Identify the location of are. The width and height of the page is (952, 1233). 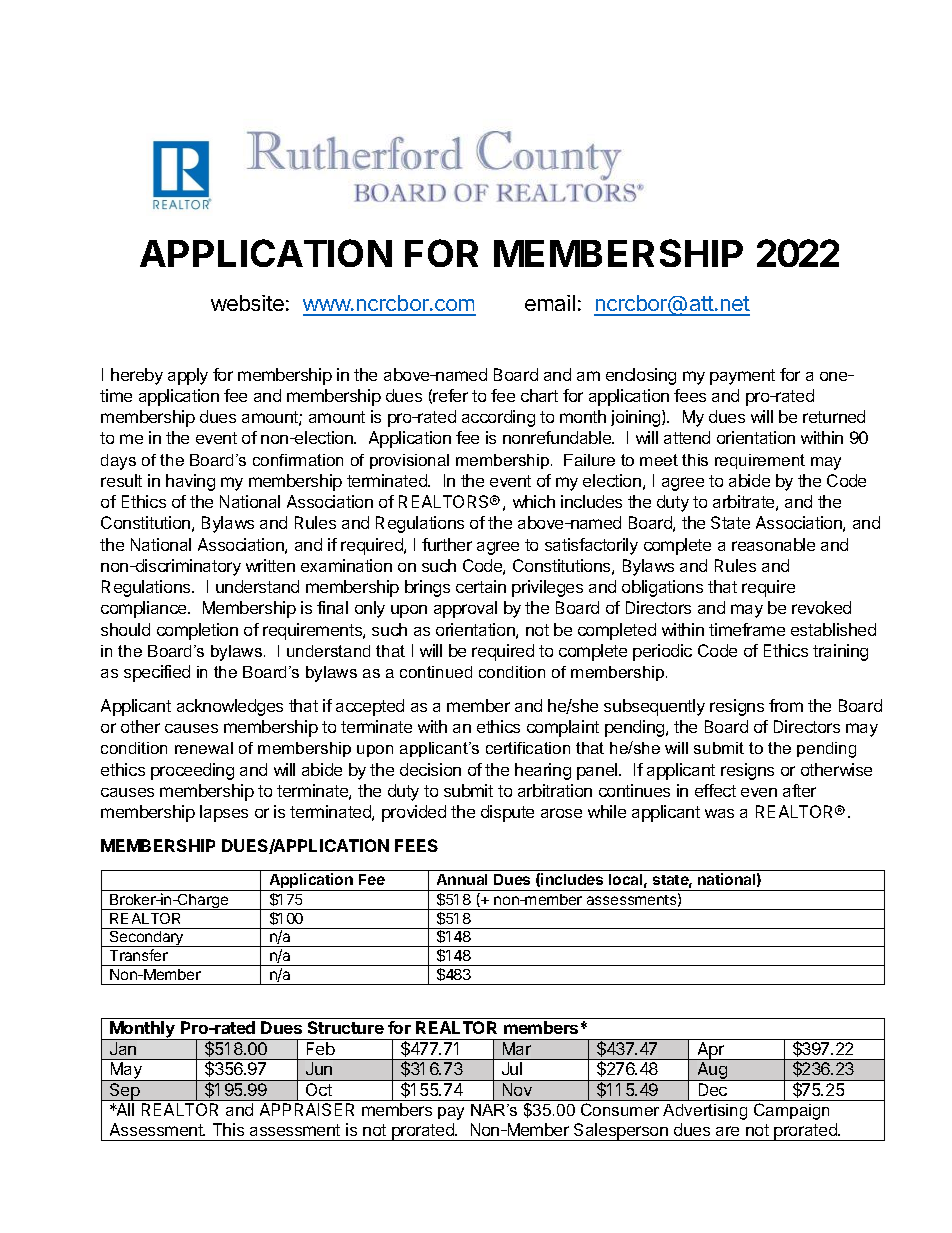
(727, 1131).
